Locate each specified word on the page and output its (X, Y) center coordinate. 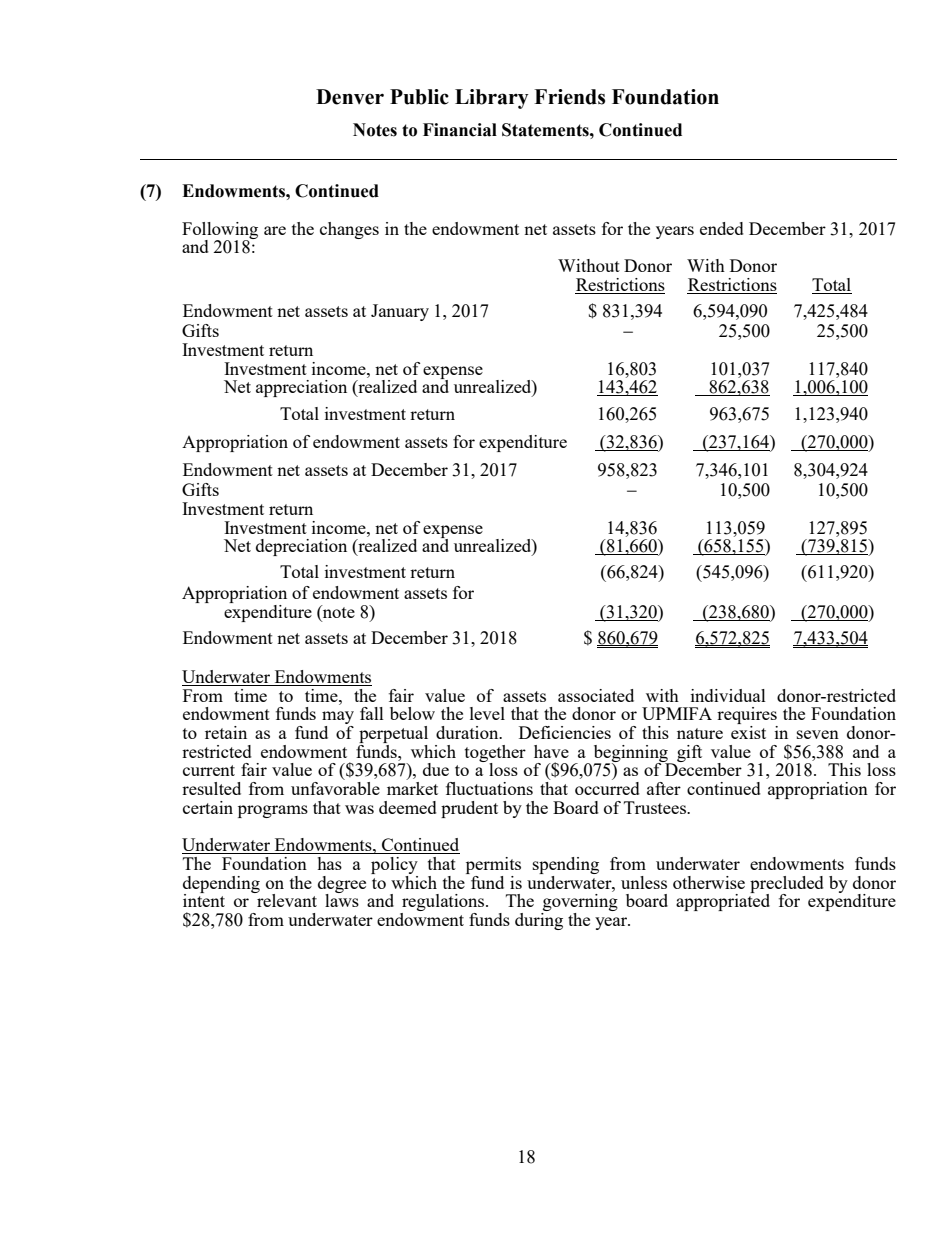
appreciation (301, 388)
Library (492, 99)
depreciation (301, 547)
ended (722, 228)
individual (728, 695)
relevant (286, 899)
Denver (350, 97)
